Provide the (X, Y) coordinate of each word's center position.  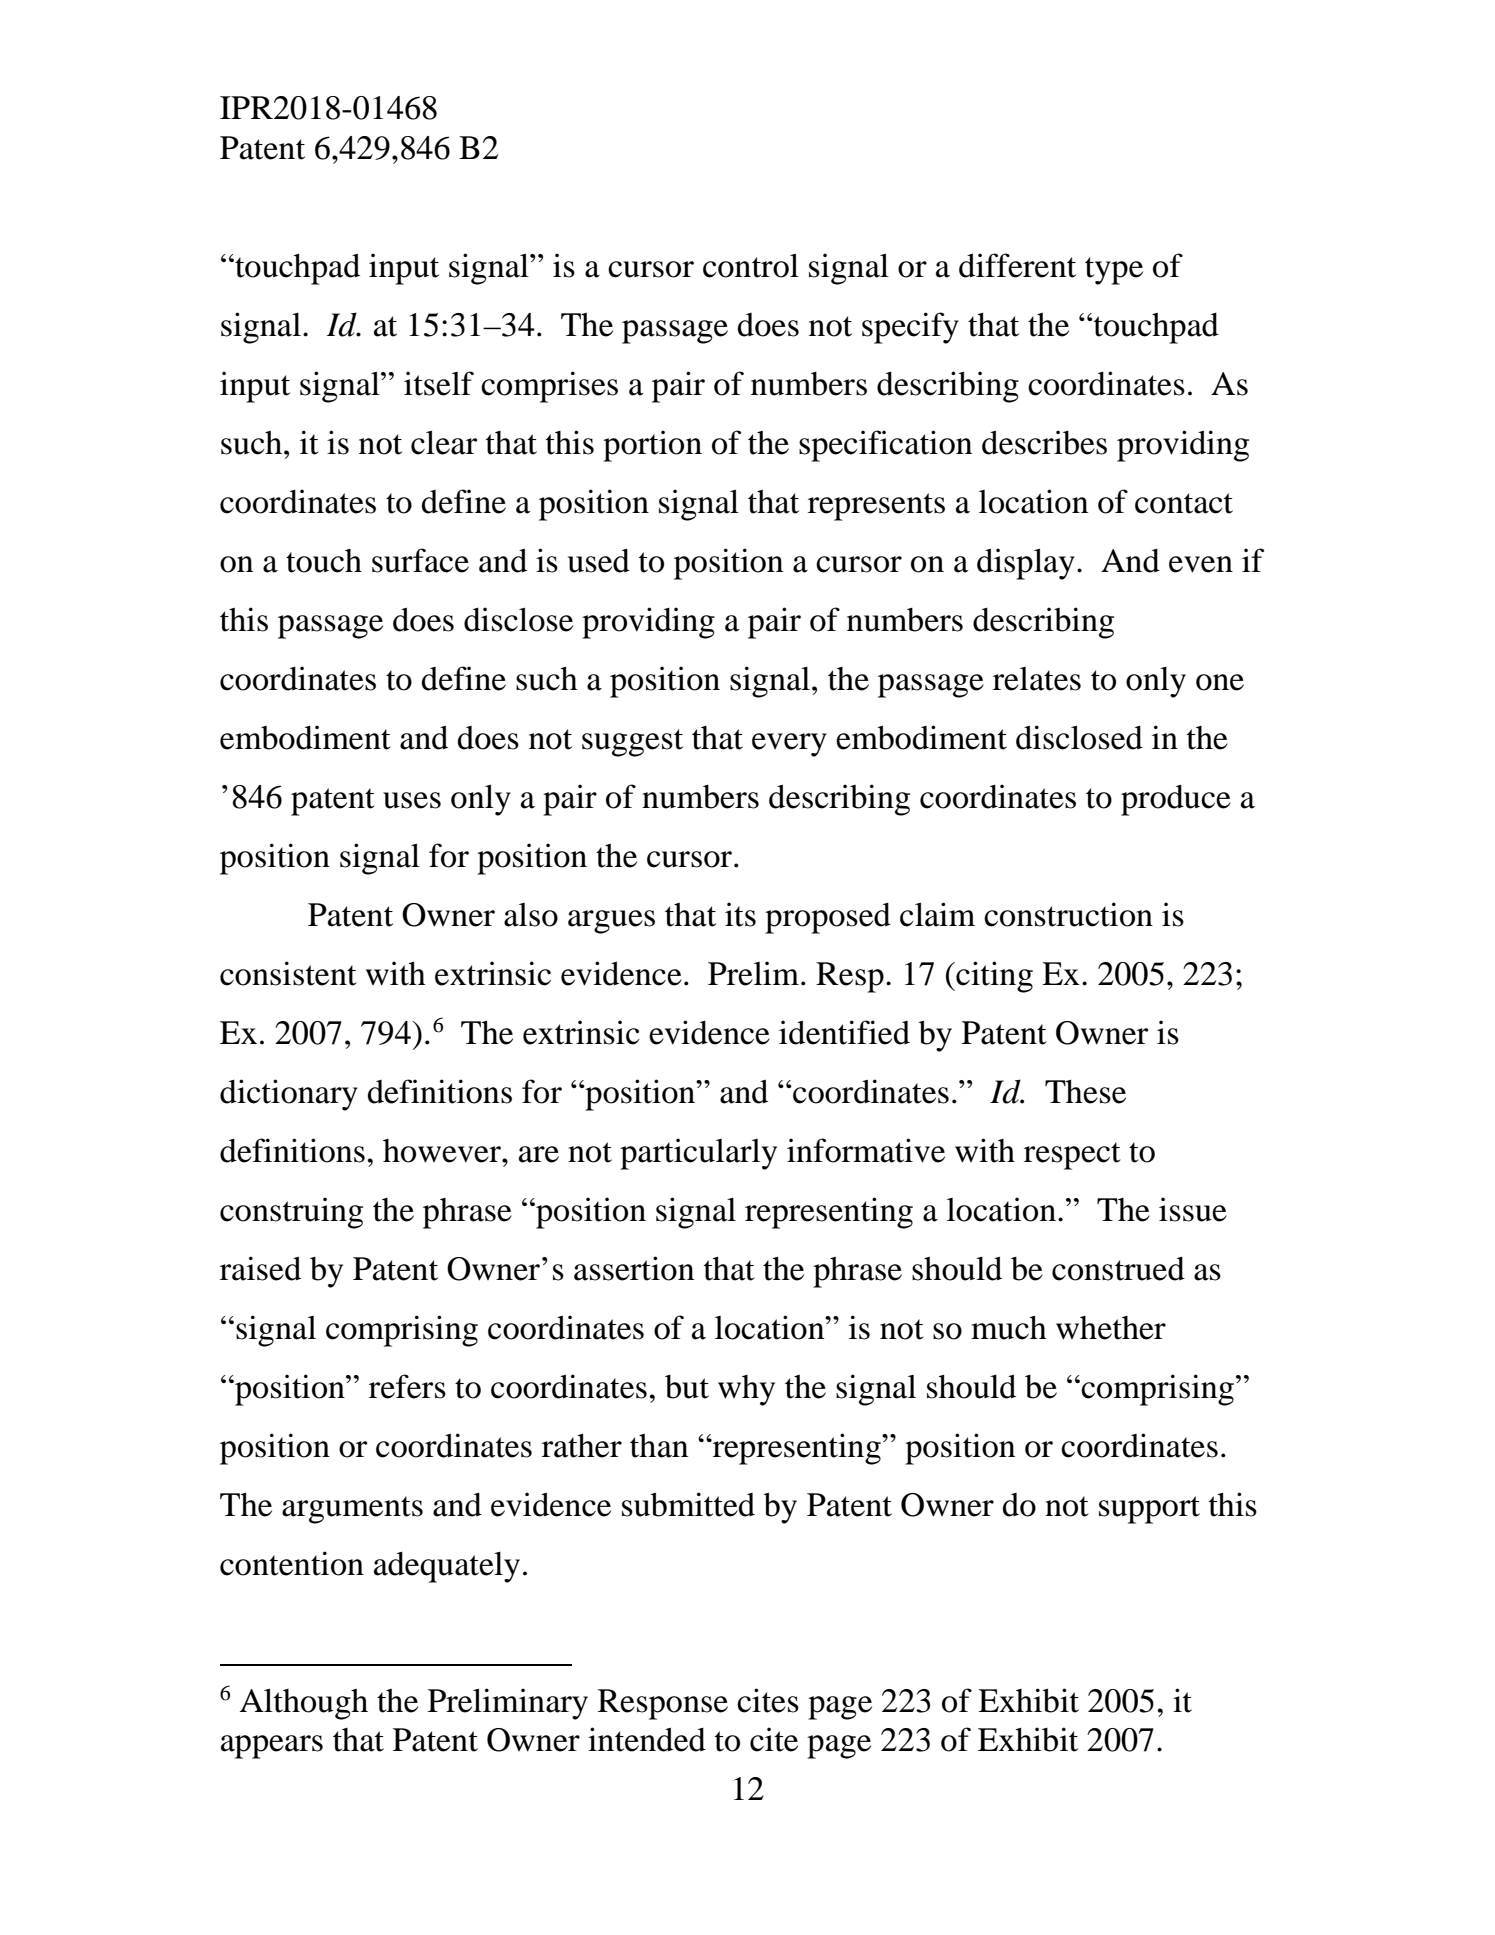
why (746, 1390)
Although (304, 1704)
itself (439, 383)
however (443, 1151)
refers (407, 1386)
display (1026, 564)
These (1085, 1092)
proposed (828, 918)
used (599, 561)
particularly (698, 1154)
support (1149, 1510)
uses (412, 800)
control (751, 265)
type (1114, 271)
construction (1068, 914)
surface (420, 560)
